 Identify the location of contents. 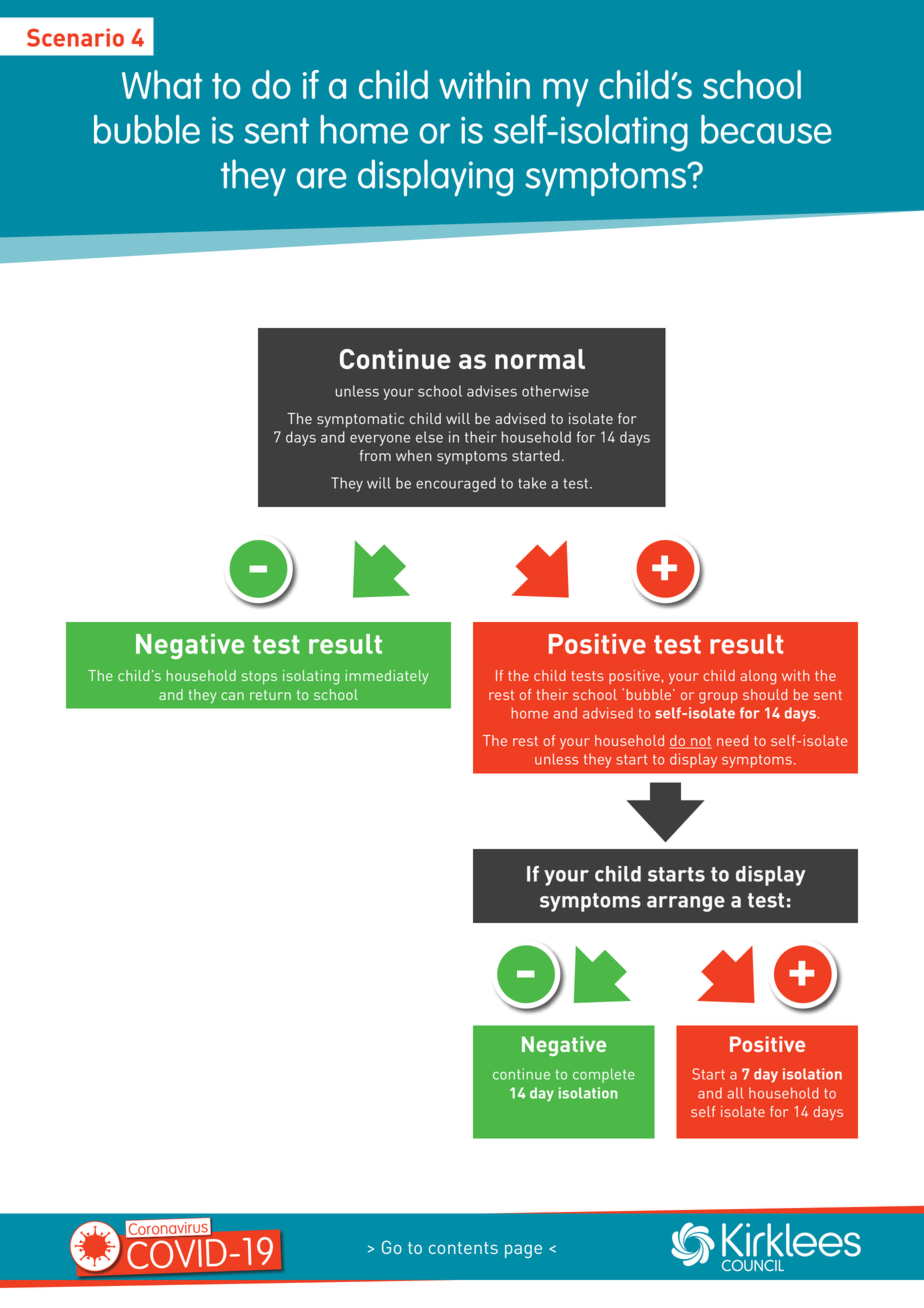
(463, 1248).
